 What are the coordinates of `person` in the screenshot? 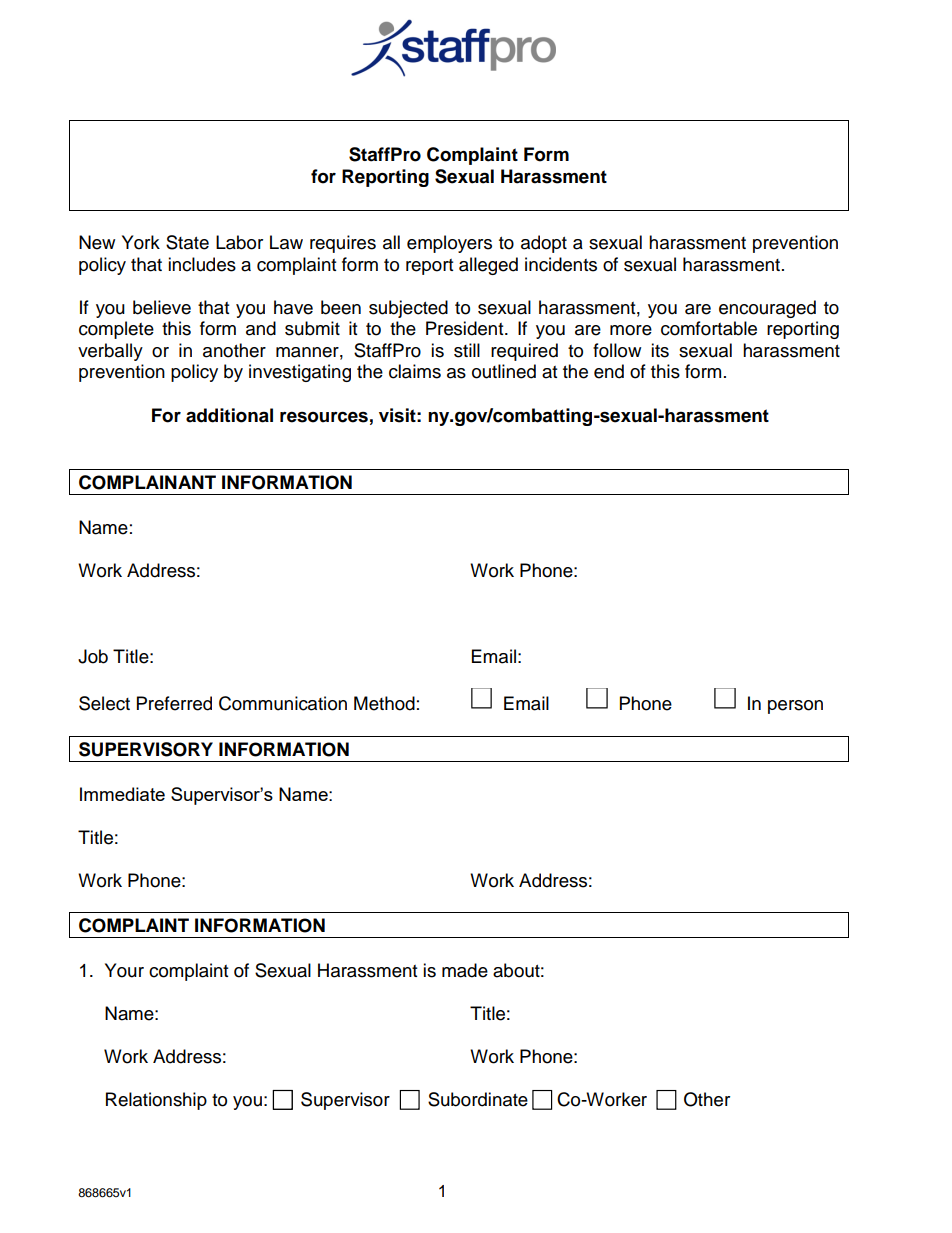 It's located at (795, 707).
